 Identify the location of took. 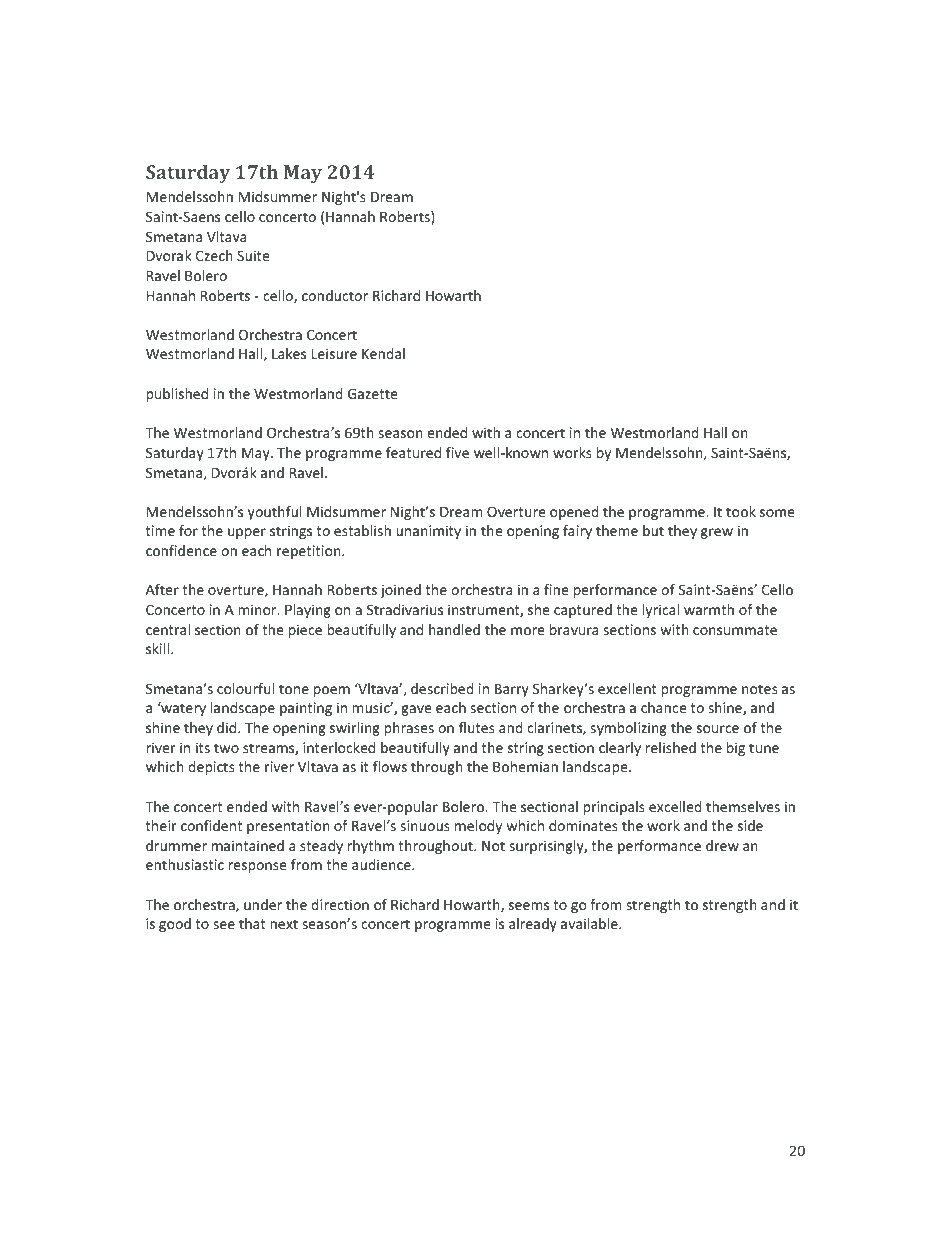
(741, 511).
